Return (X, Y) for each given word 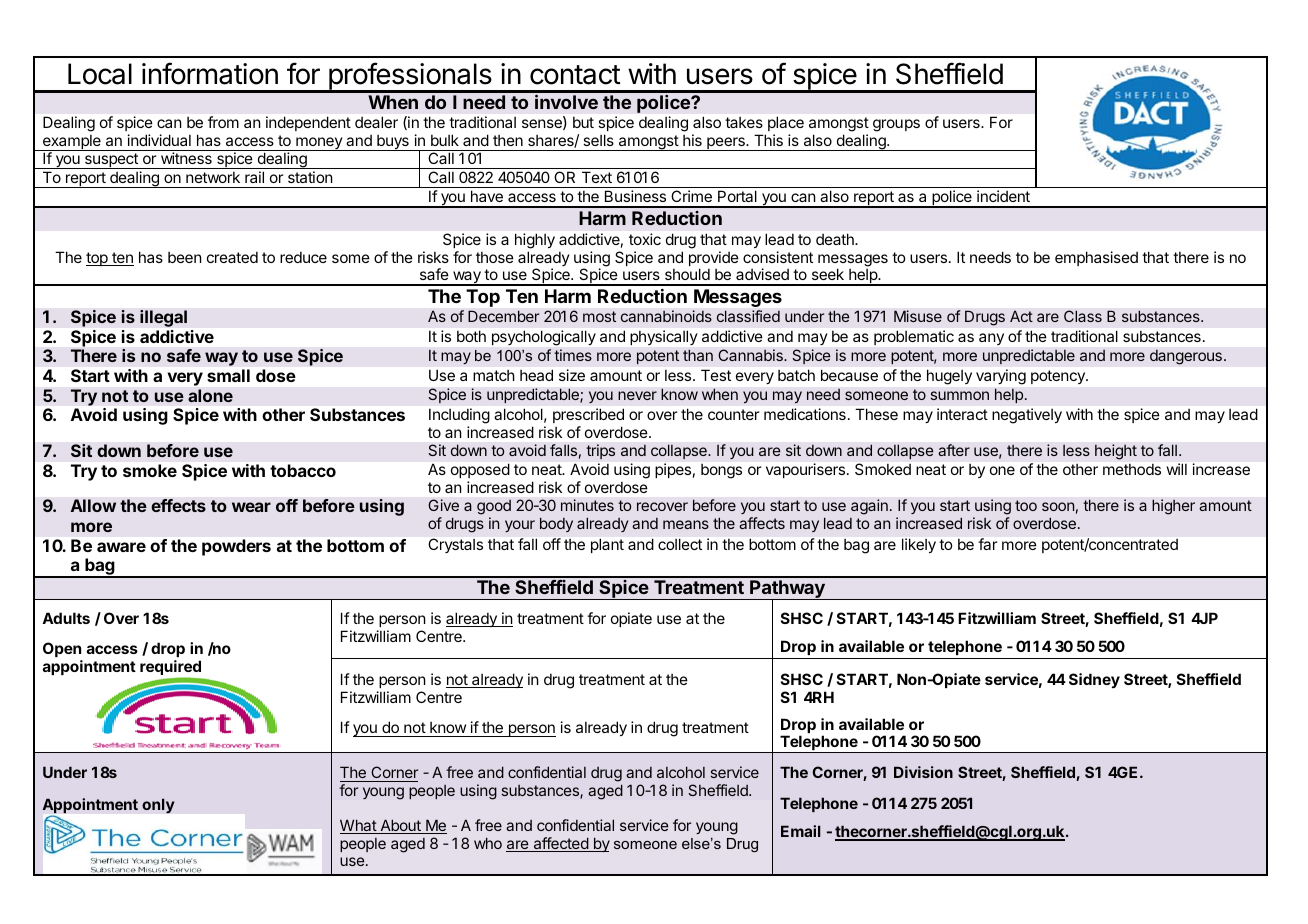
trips (600, 452)
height (1116, 452)
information (210, 73)
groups (896, 125)
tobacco (303, 470)
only (158, 806)
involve (566, 102)
